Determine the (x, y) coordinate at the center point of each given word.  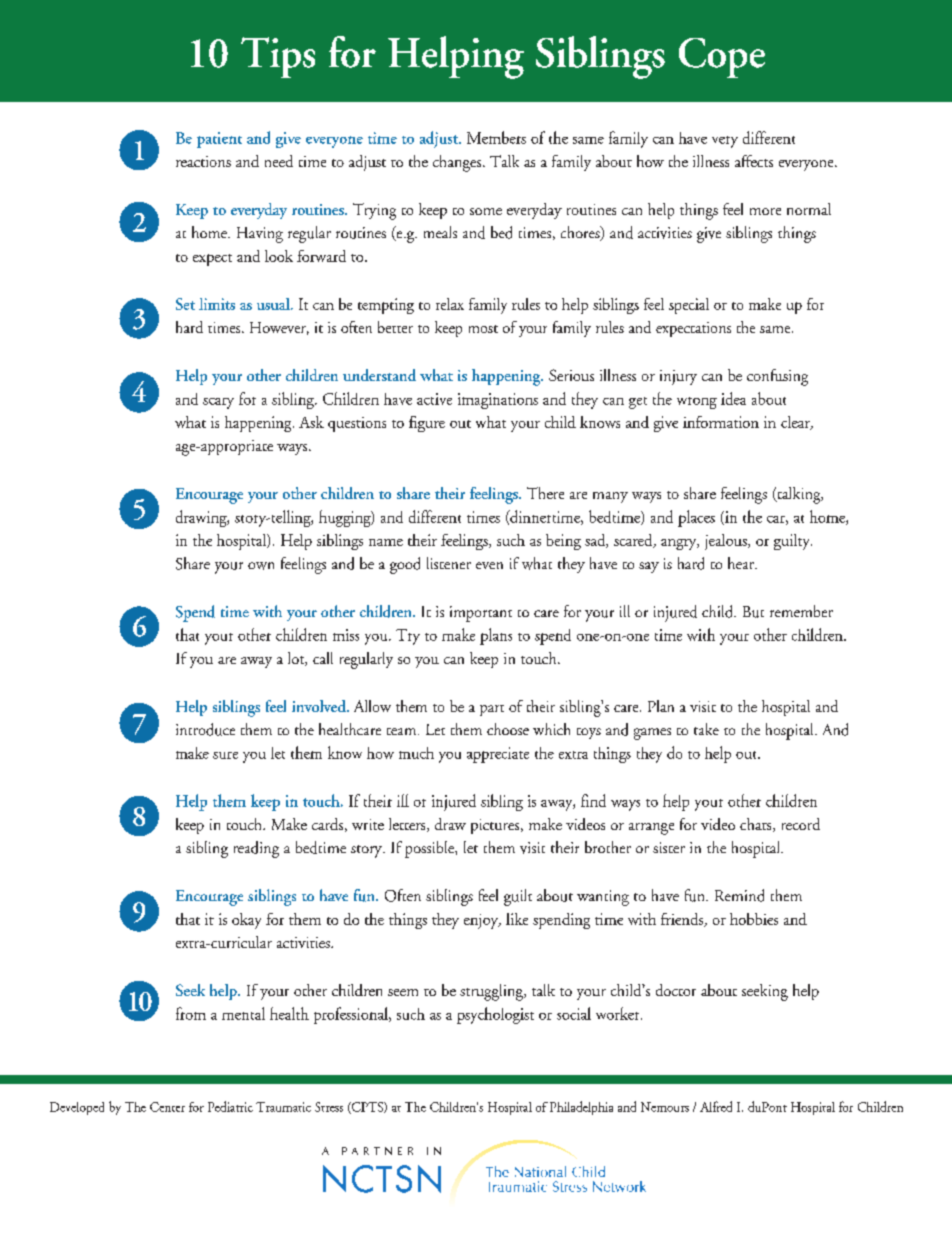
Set (185, 304)
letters (408, 825)
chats (757, 825)
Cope (722, 58)
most (483, 329)
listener (449, 563)
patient (219, 140)
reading (256, 849)
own (261, 566)
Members (496, 137)
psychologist (495, 1015)
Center (167, 1107)
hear (742, 563)
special (689, 306)
